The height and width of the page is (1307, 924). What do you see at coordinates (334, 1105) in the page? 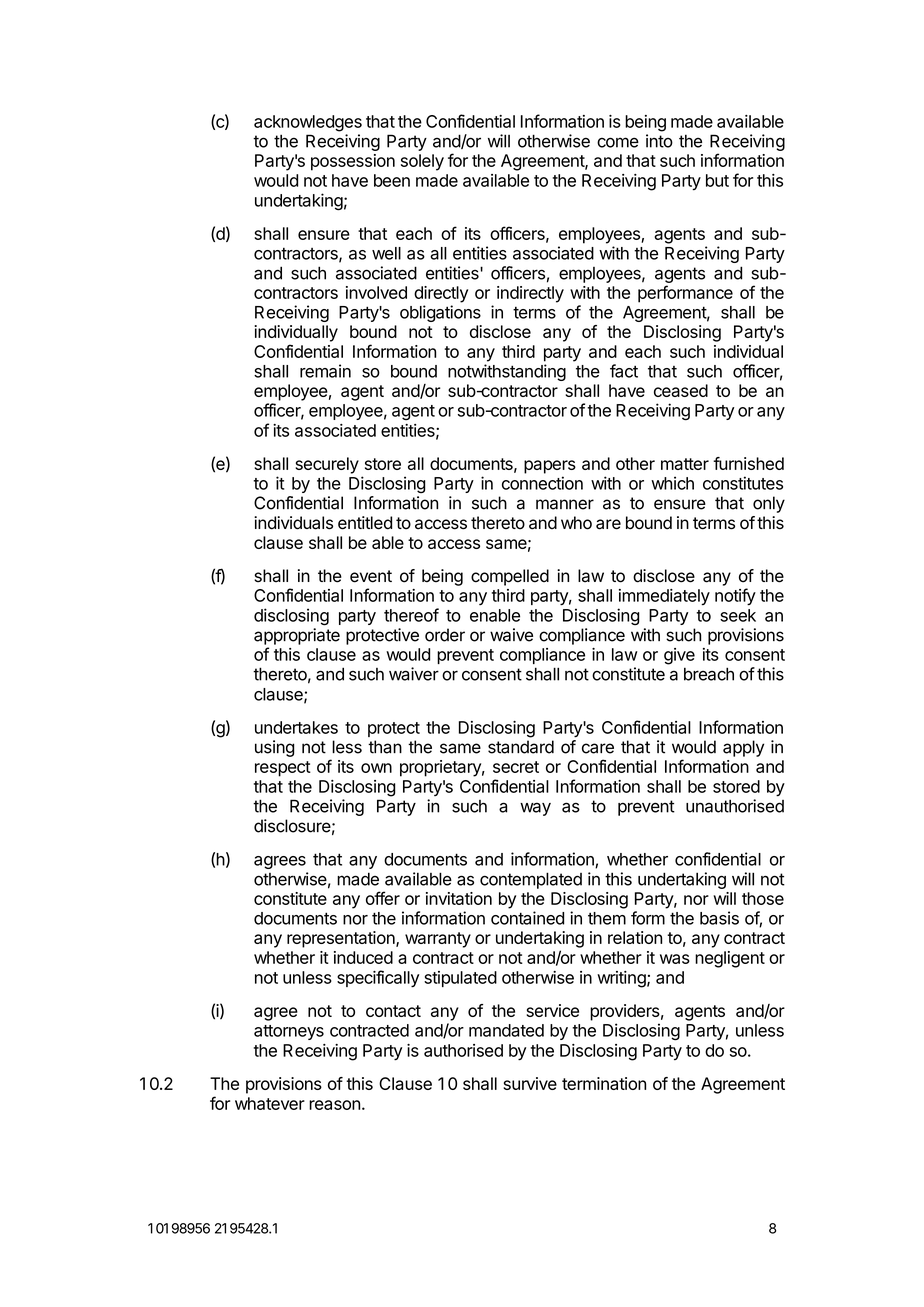
I see `reason` at bounding box center [334, 1105].
